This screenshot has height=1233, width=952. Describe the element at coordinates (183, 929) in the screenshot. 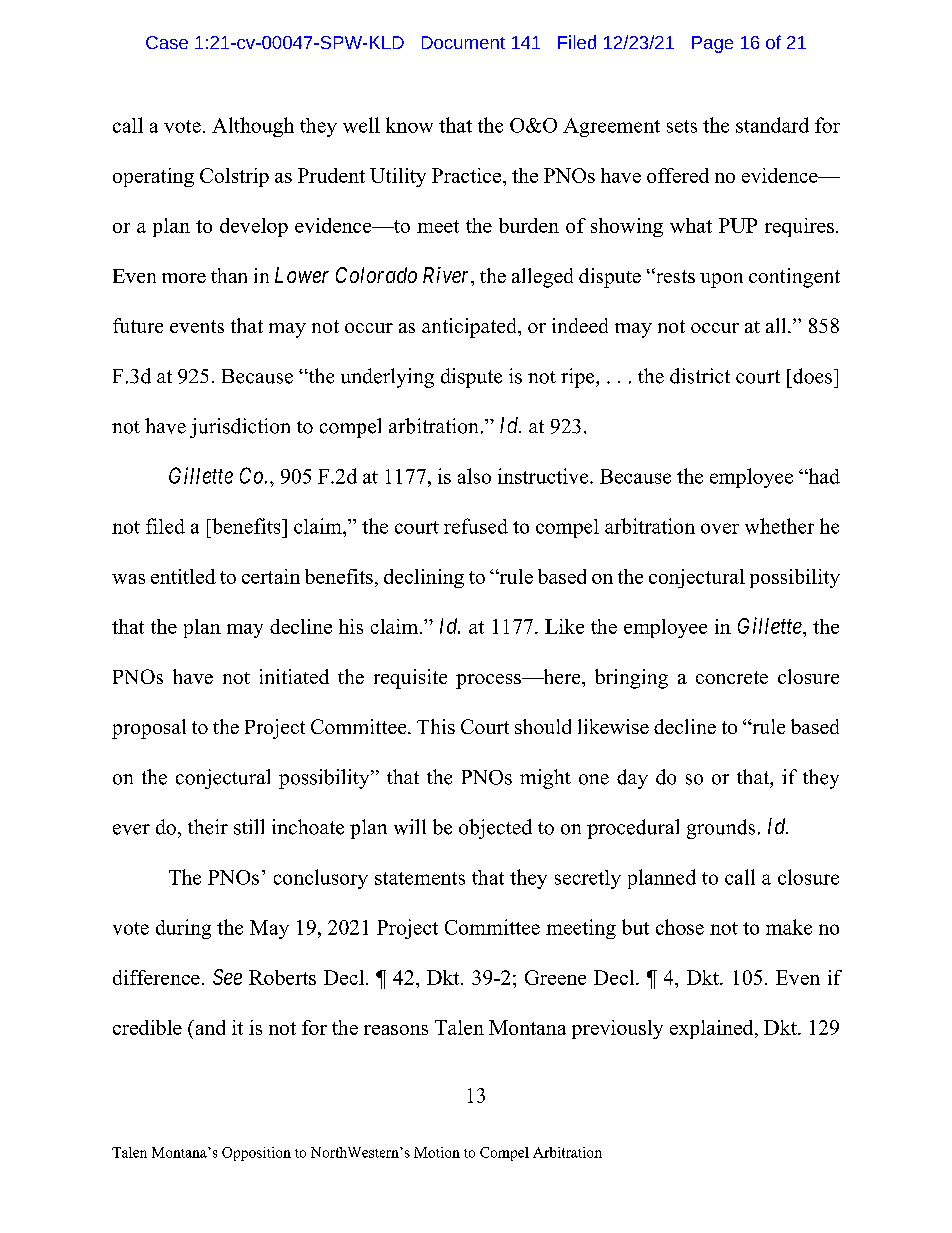

I see `during` at that location.
